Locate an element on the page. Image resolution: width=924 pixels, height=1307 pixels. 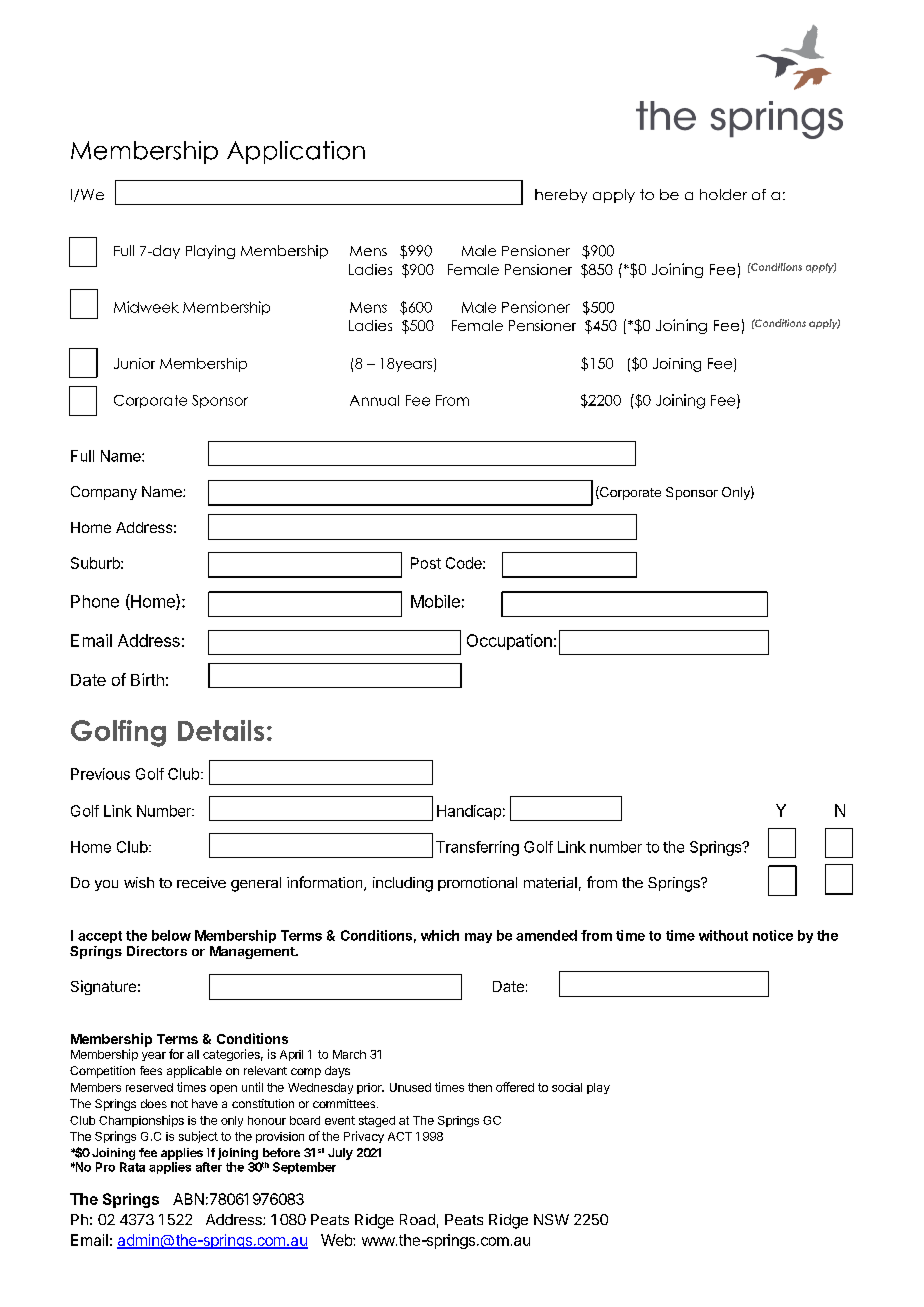
holder is located at coordinates (723, 194).
